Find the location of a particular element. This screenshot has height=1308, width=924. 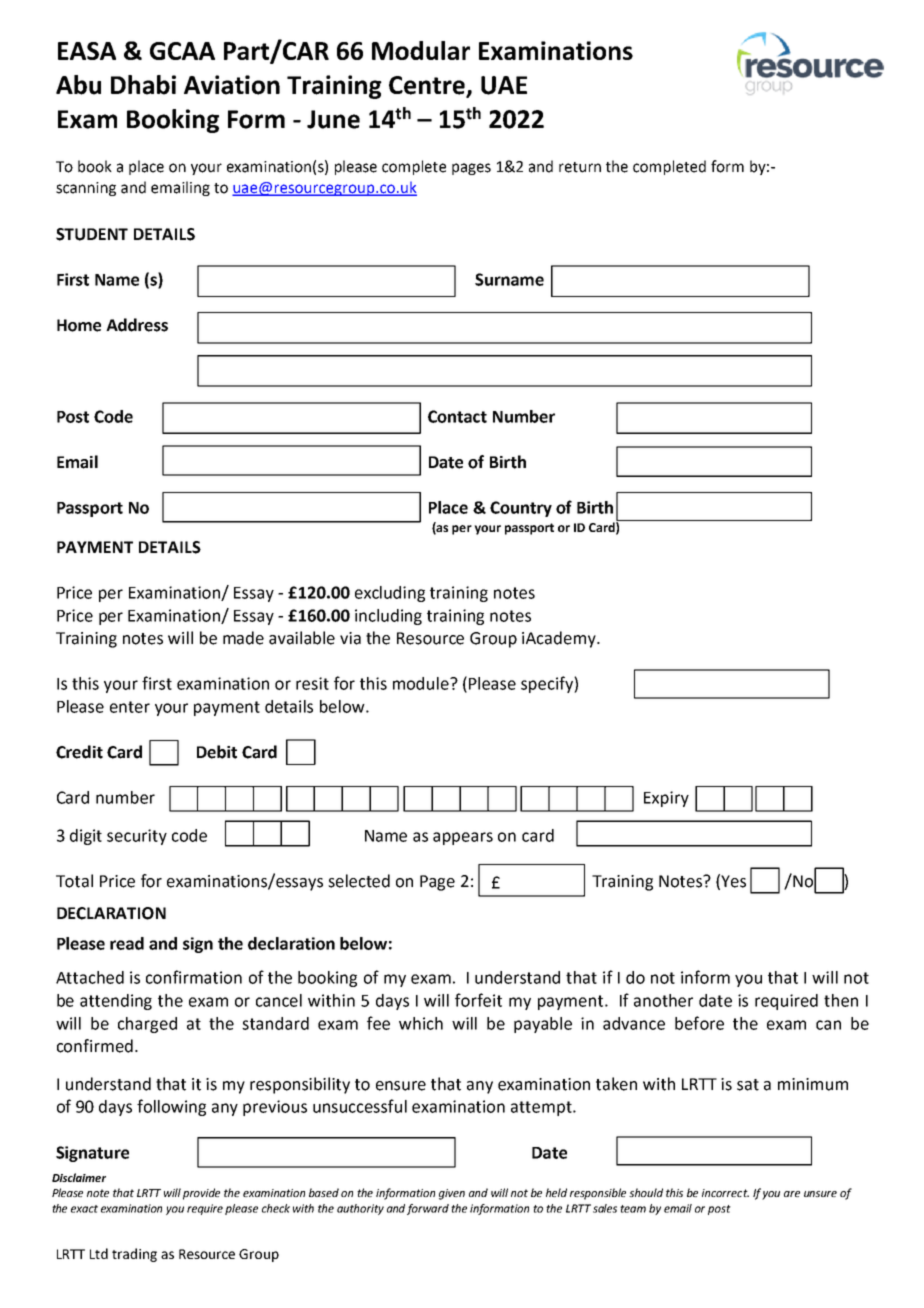

another is located at coordinates (663, 1000).
